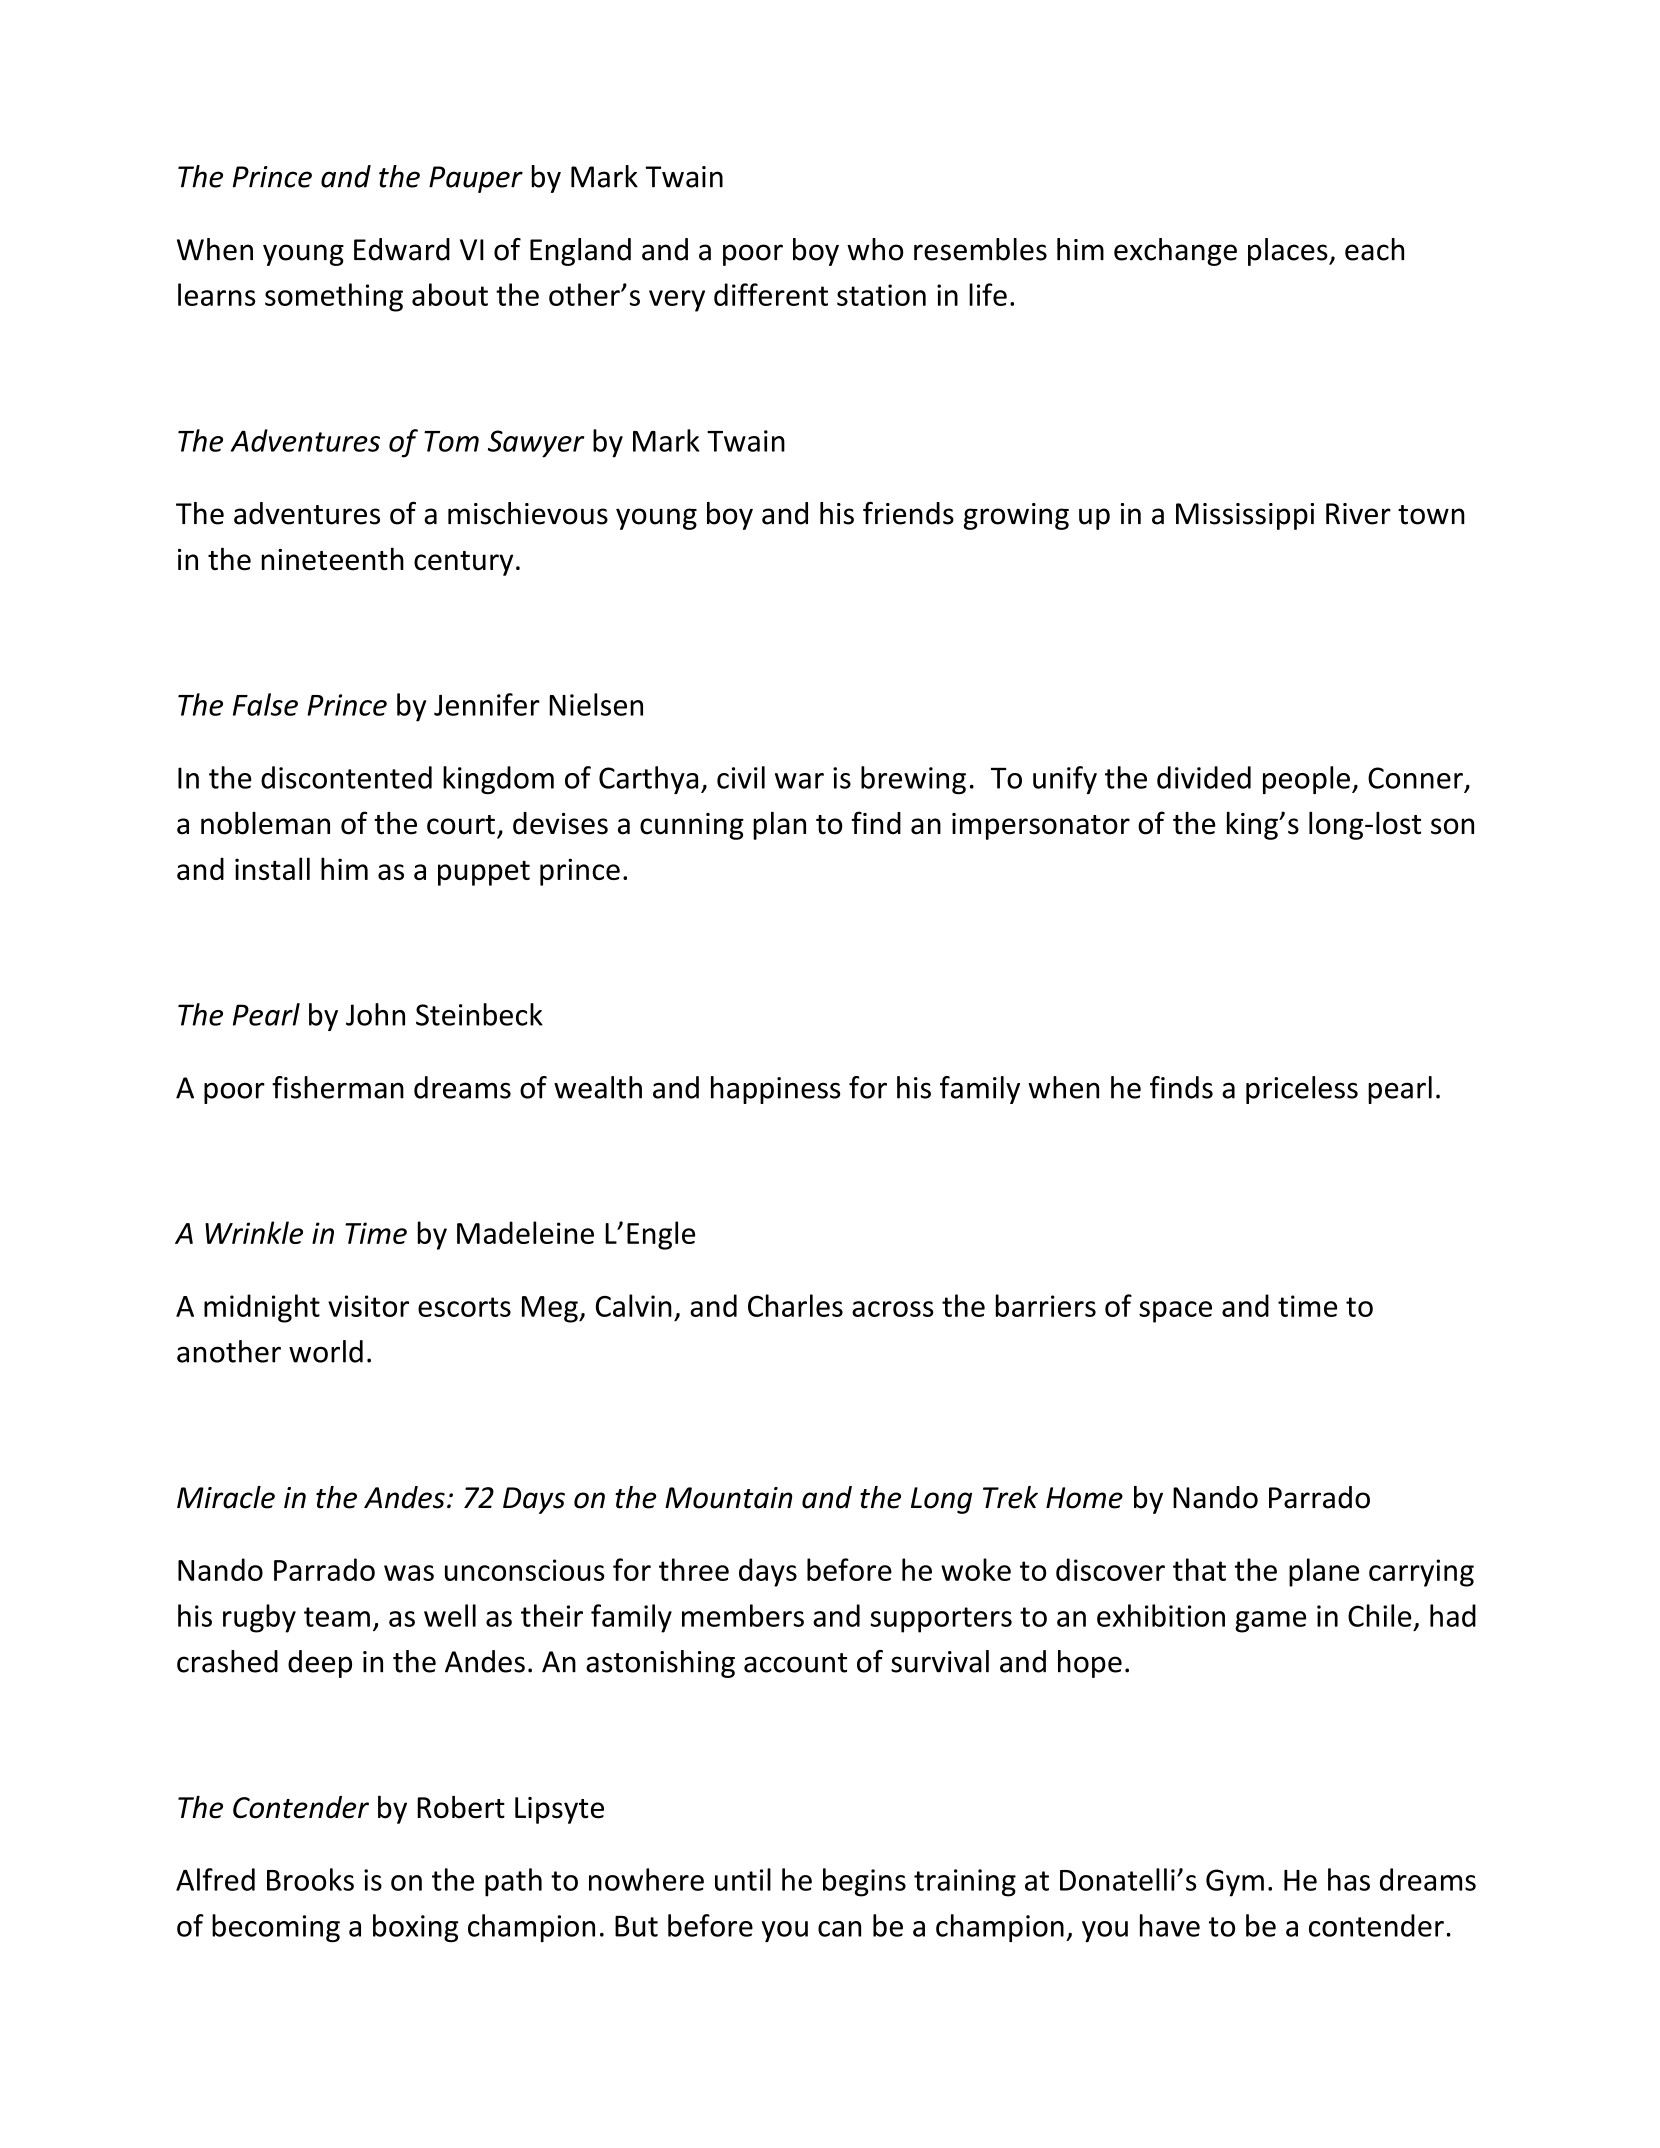  What do you see at coordinates (864, 1882) in the image?
I see `begins` at bounding box center [864, 1882].
